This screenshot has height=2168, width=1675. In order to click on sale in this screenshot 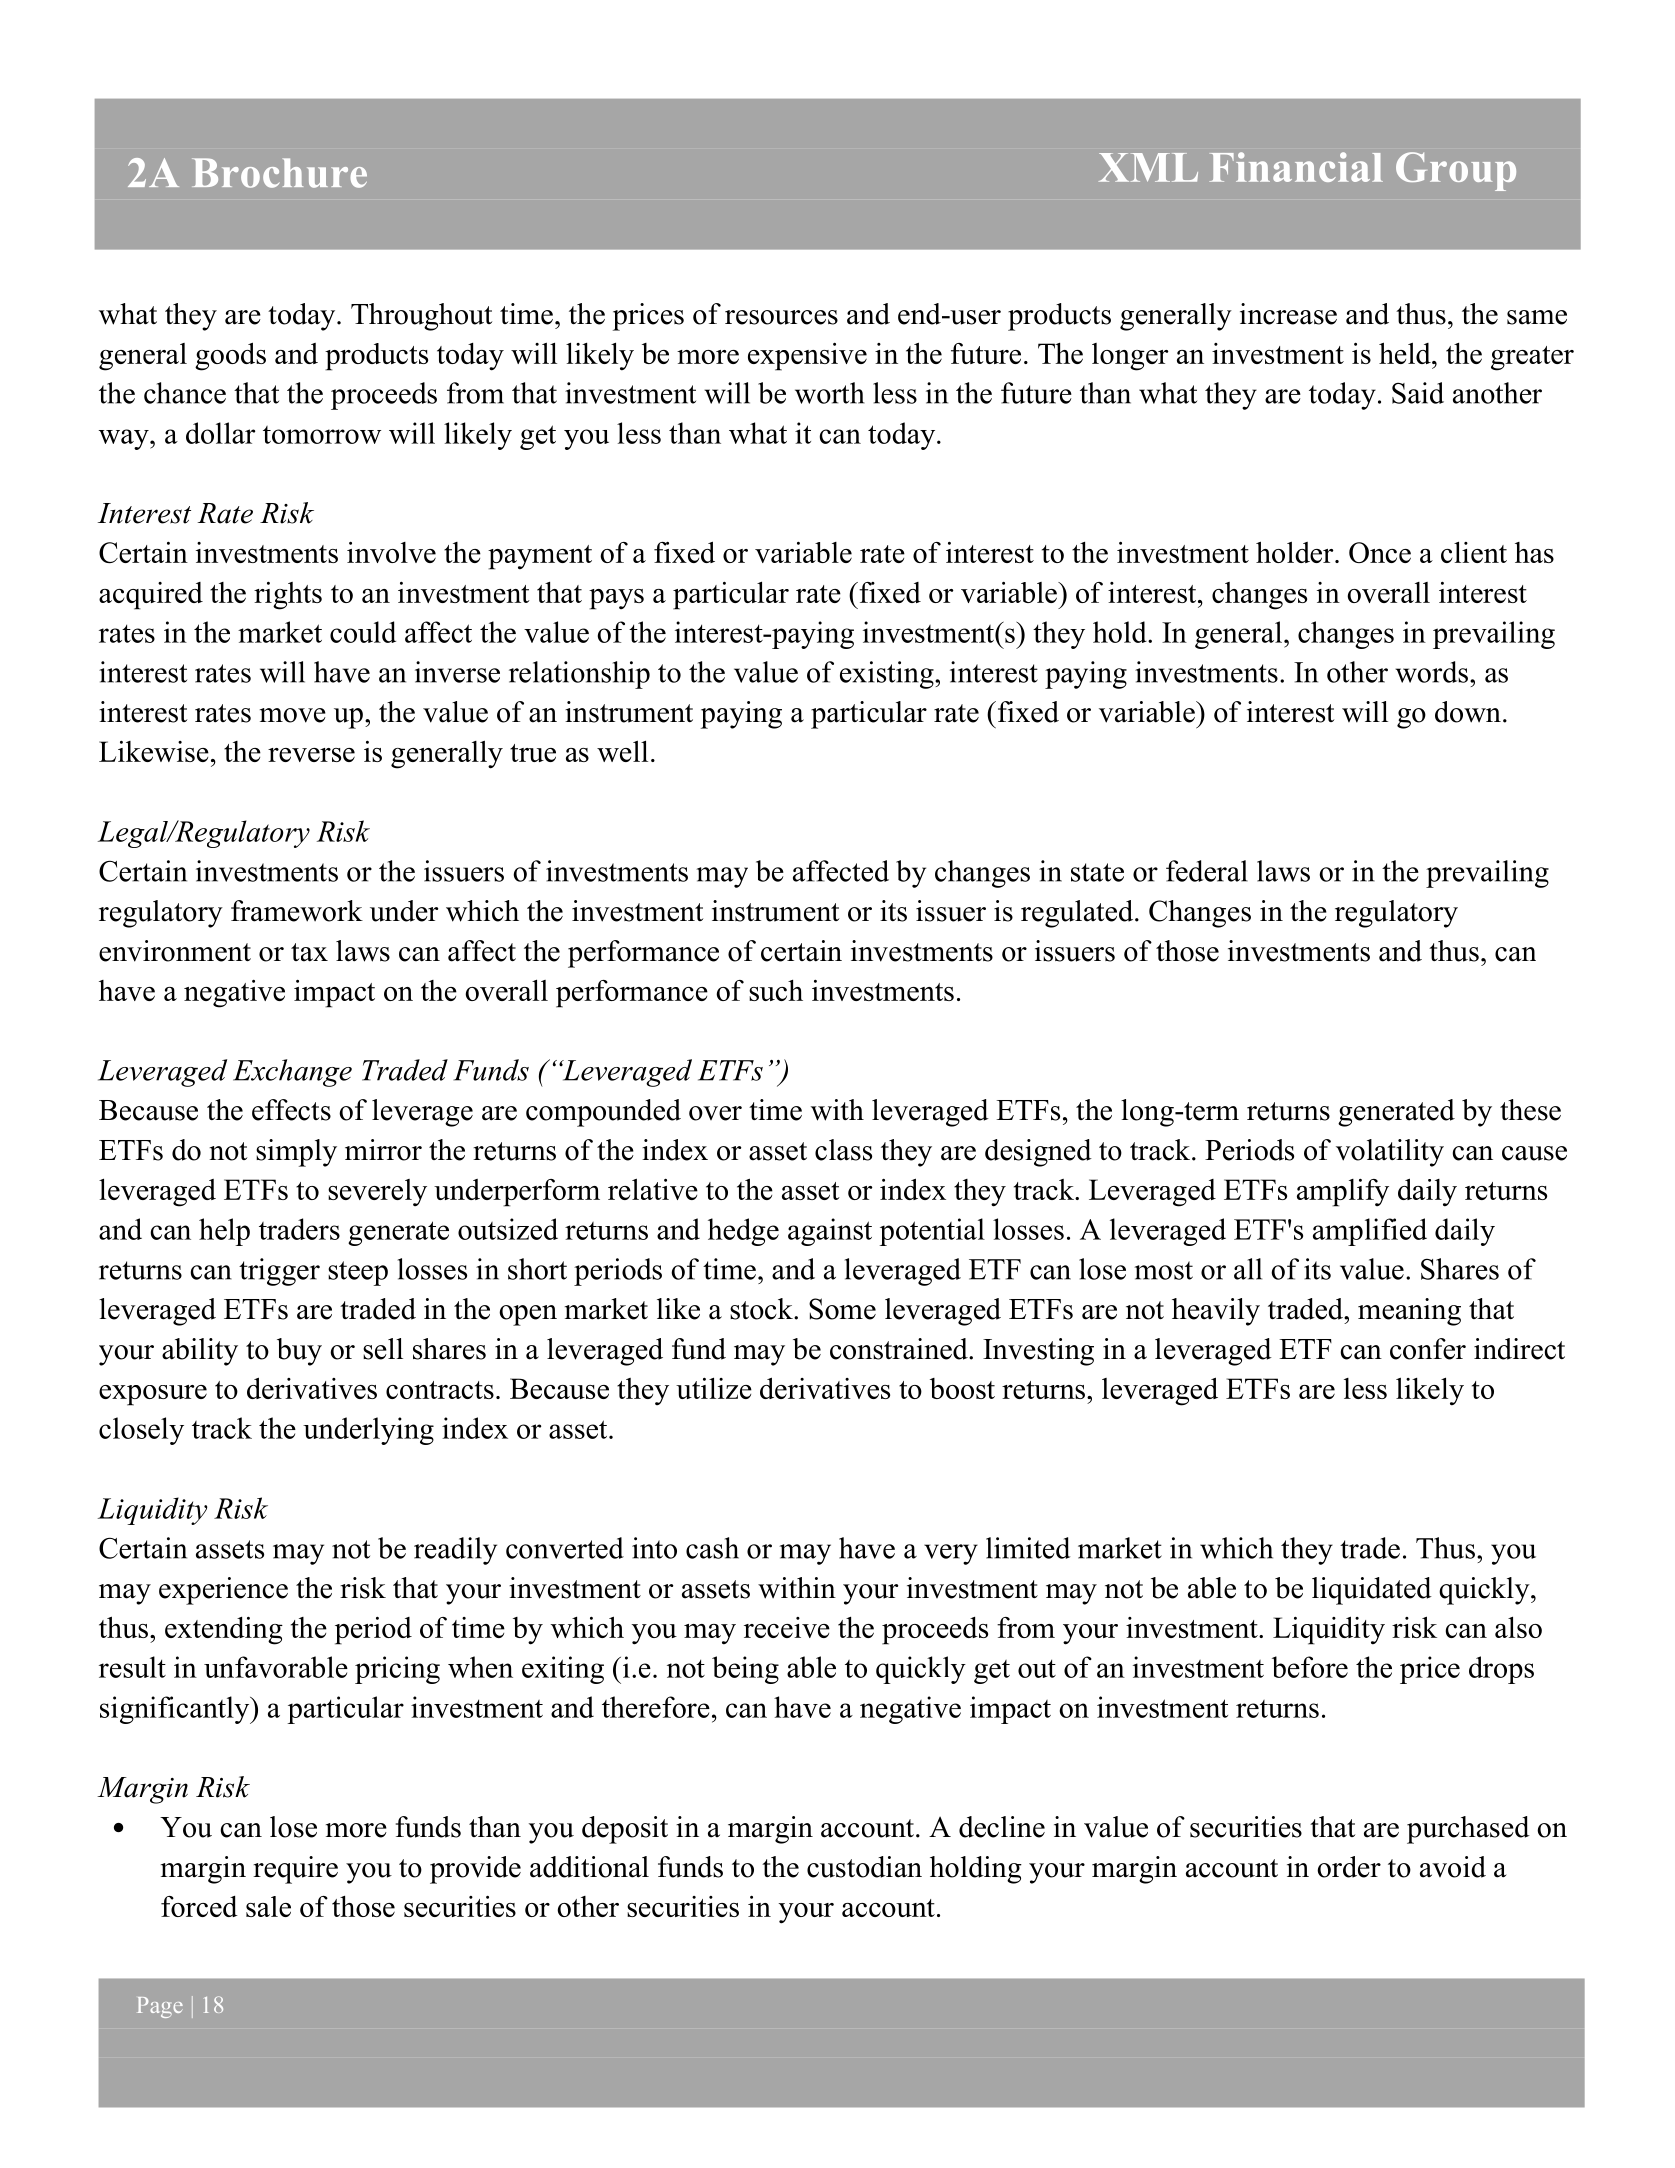, I will do `click(268, 1906)`.
